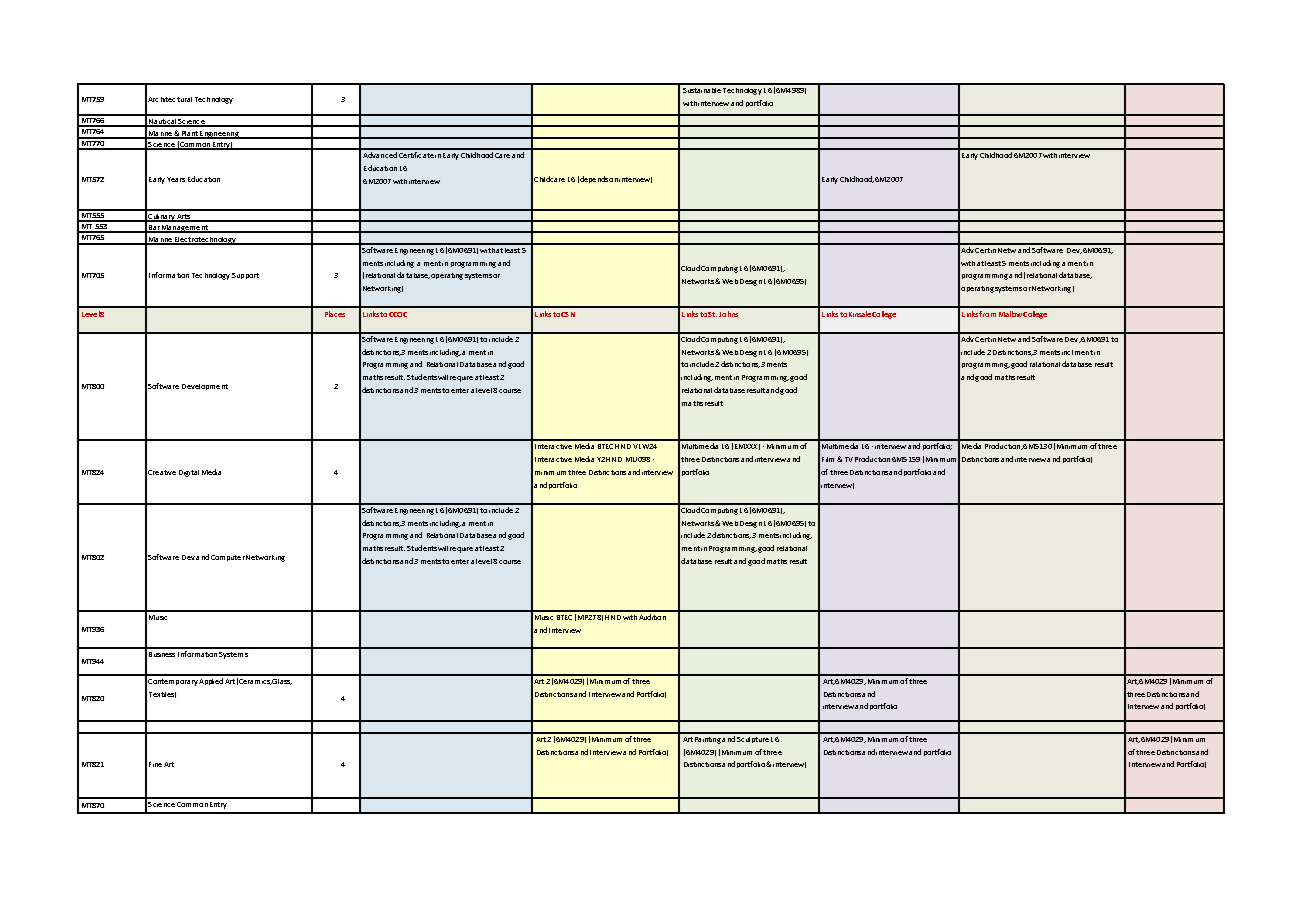  What do you see at coordinates (189, 473) in the screenshot?
I see `Digital` at bounding box center [189, 473].
